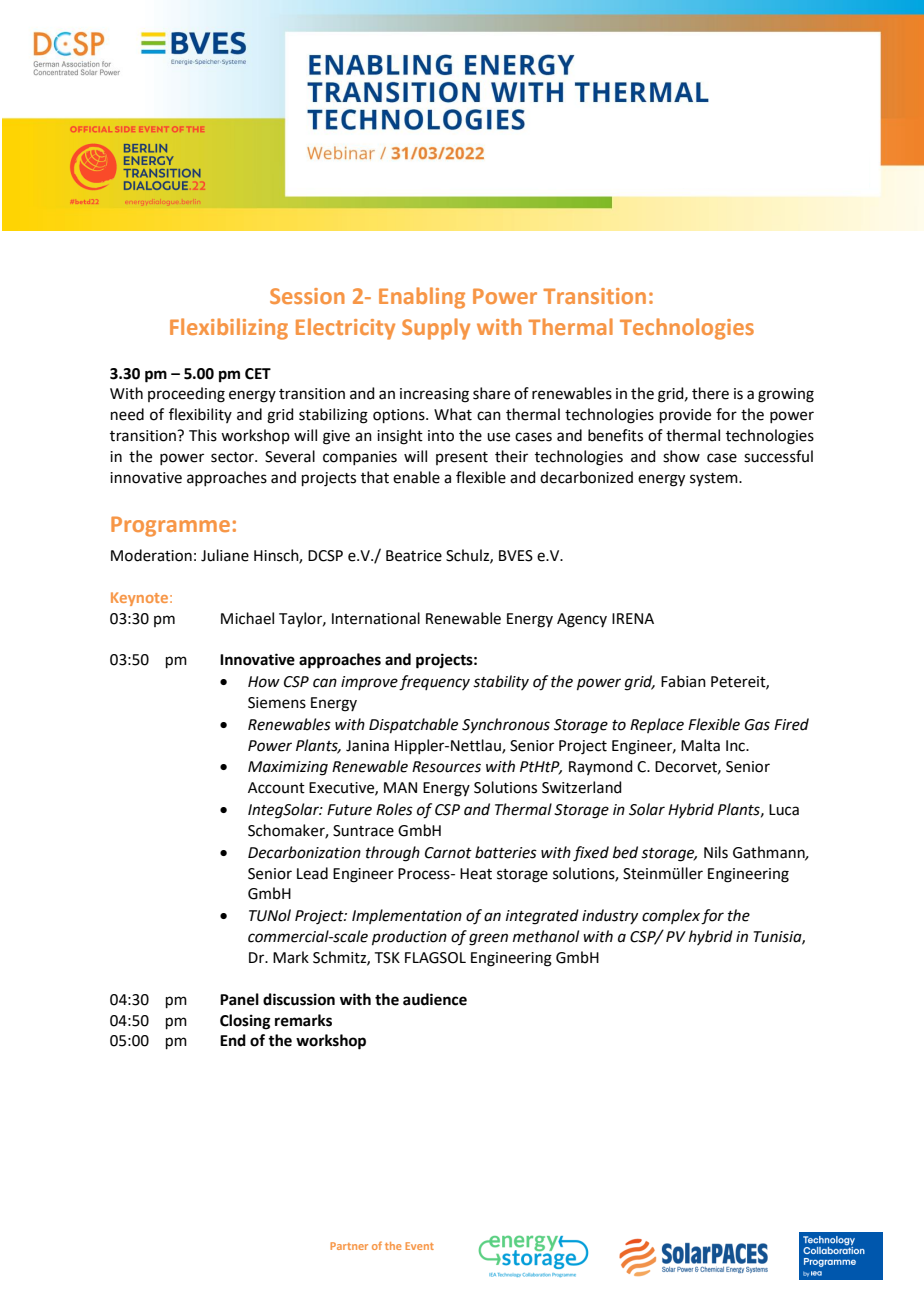  I want to click on Event, so click(419, 1246).
